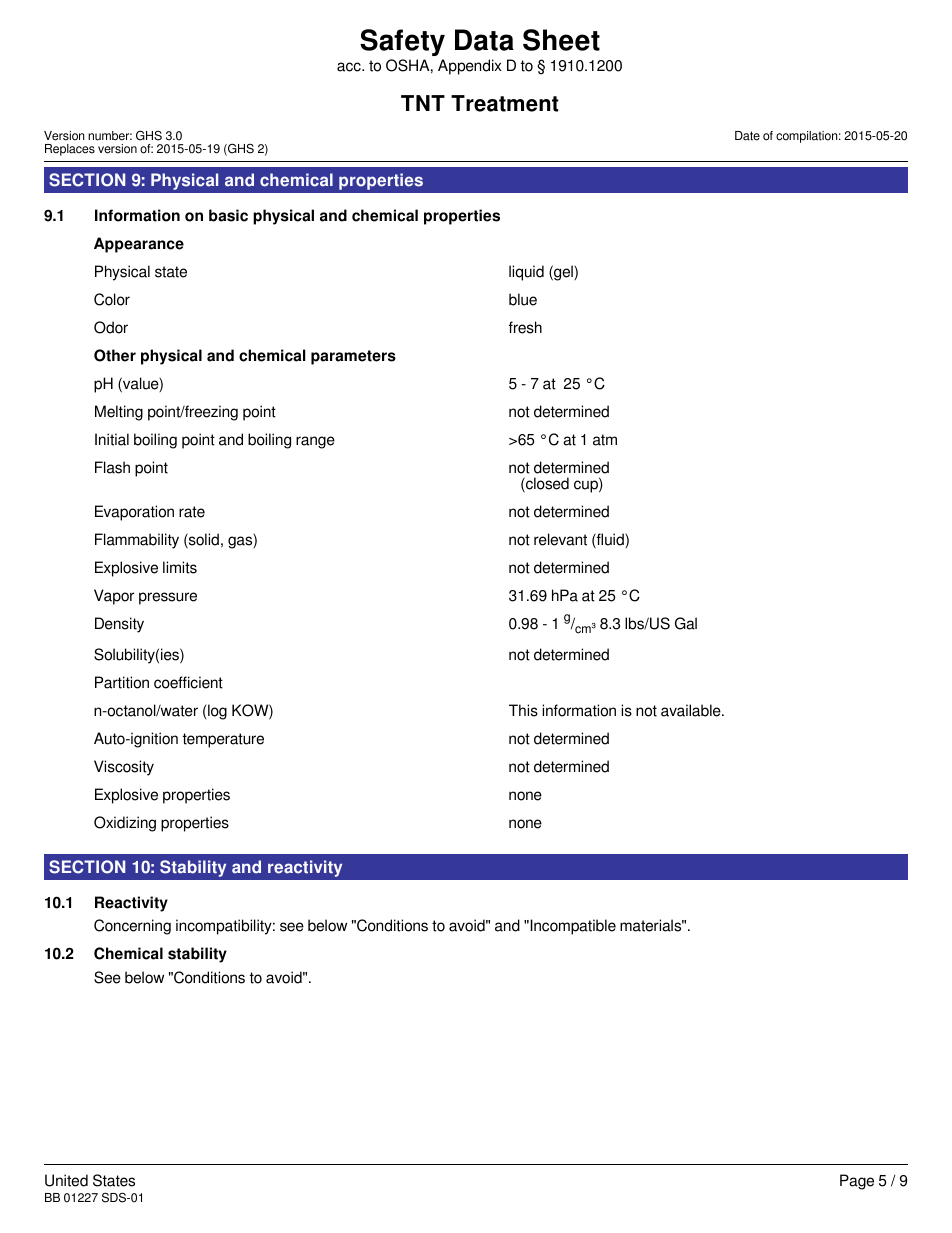 The width and height of the screenshot is (952, 1233). What do you see at coordinates (857, 1182) in the screenshot?
I see `Page` at bounding box center [857, 1182].
